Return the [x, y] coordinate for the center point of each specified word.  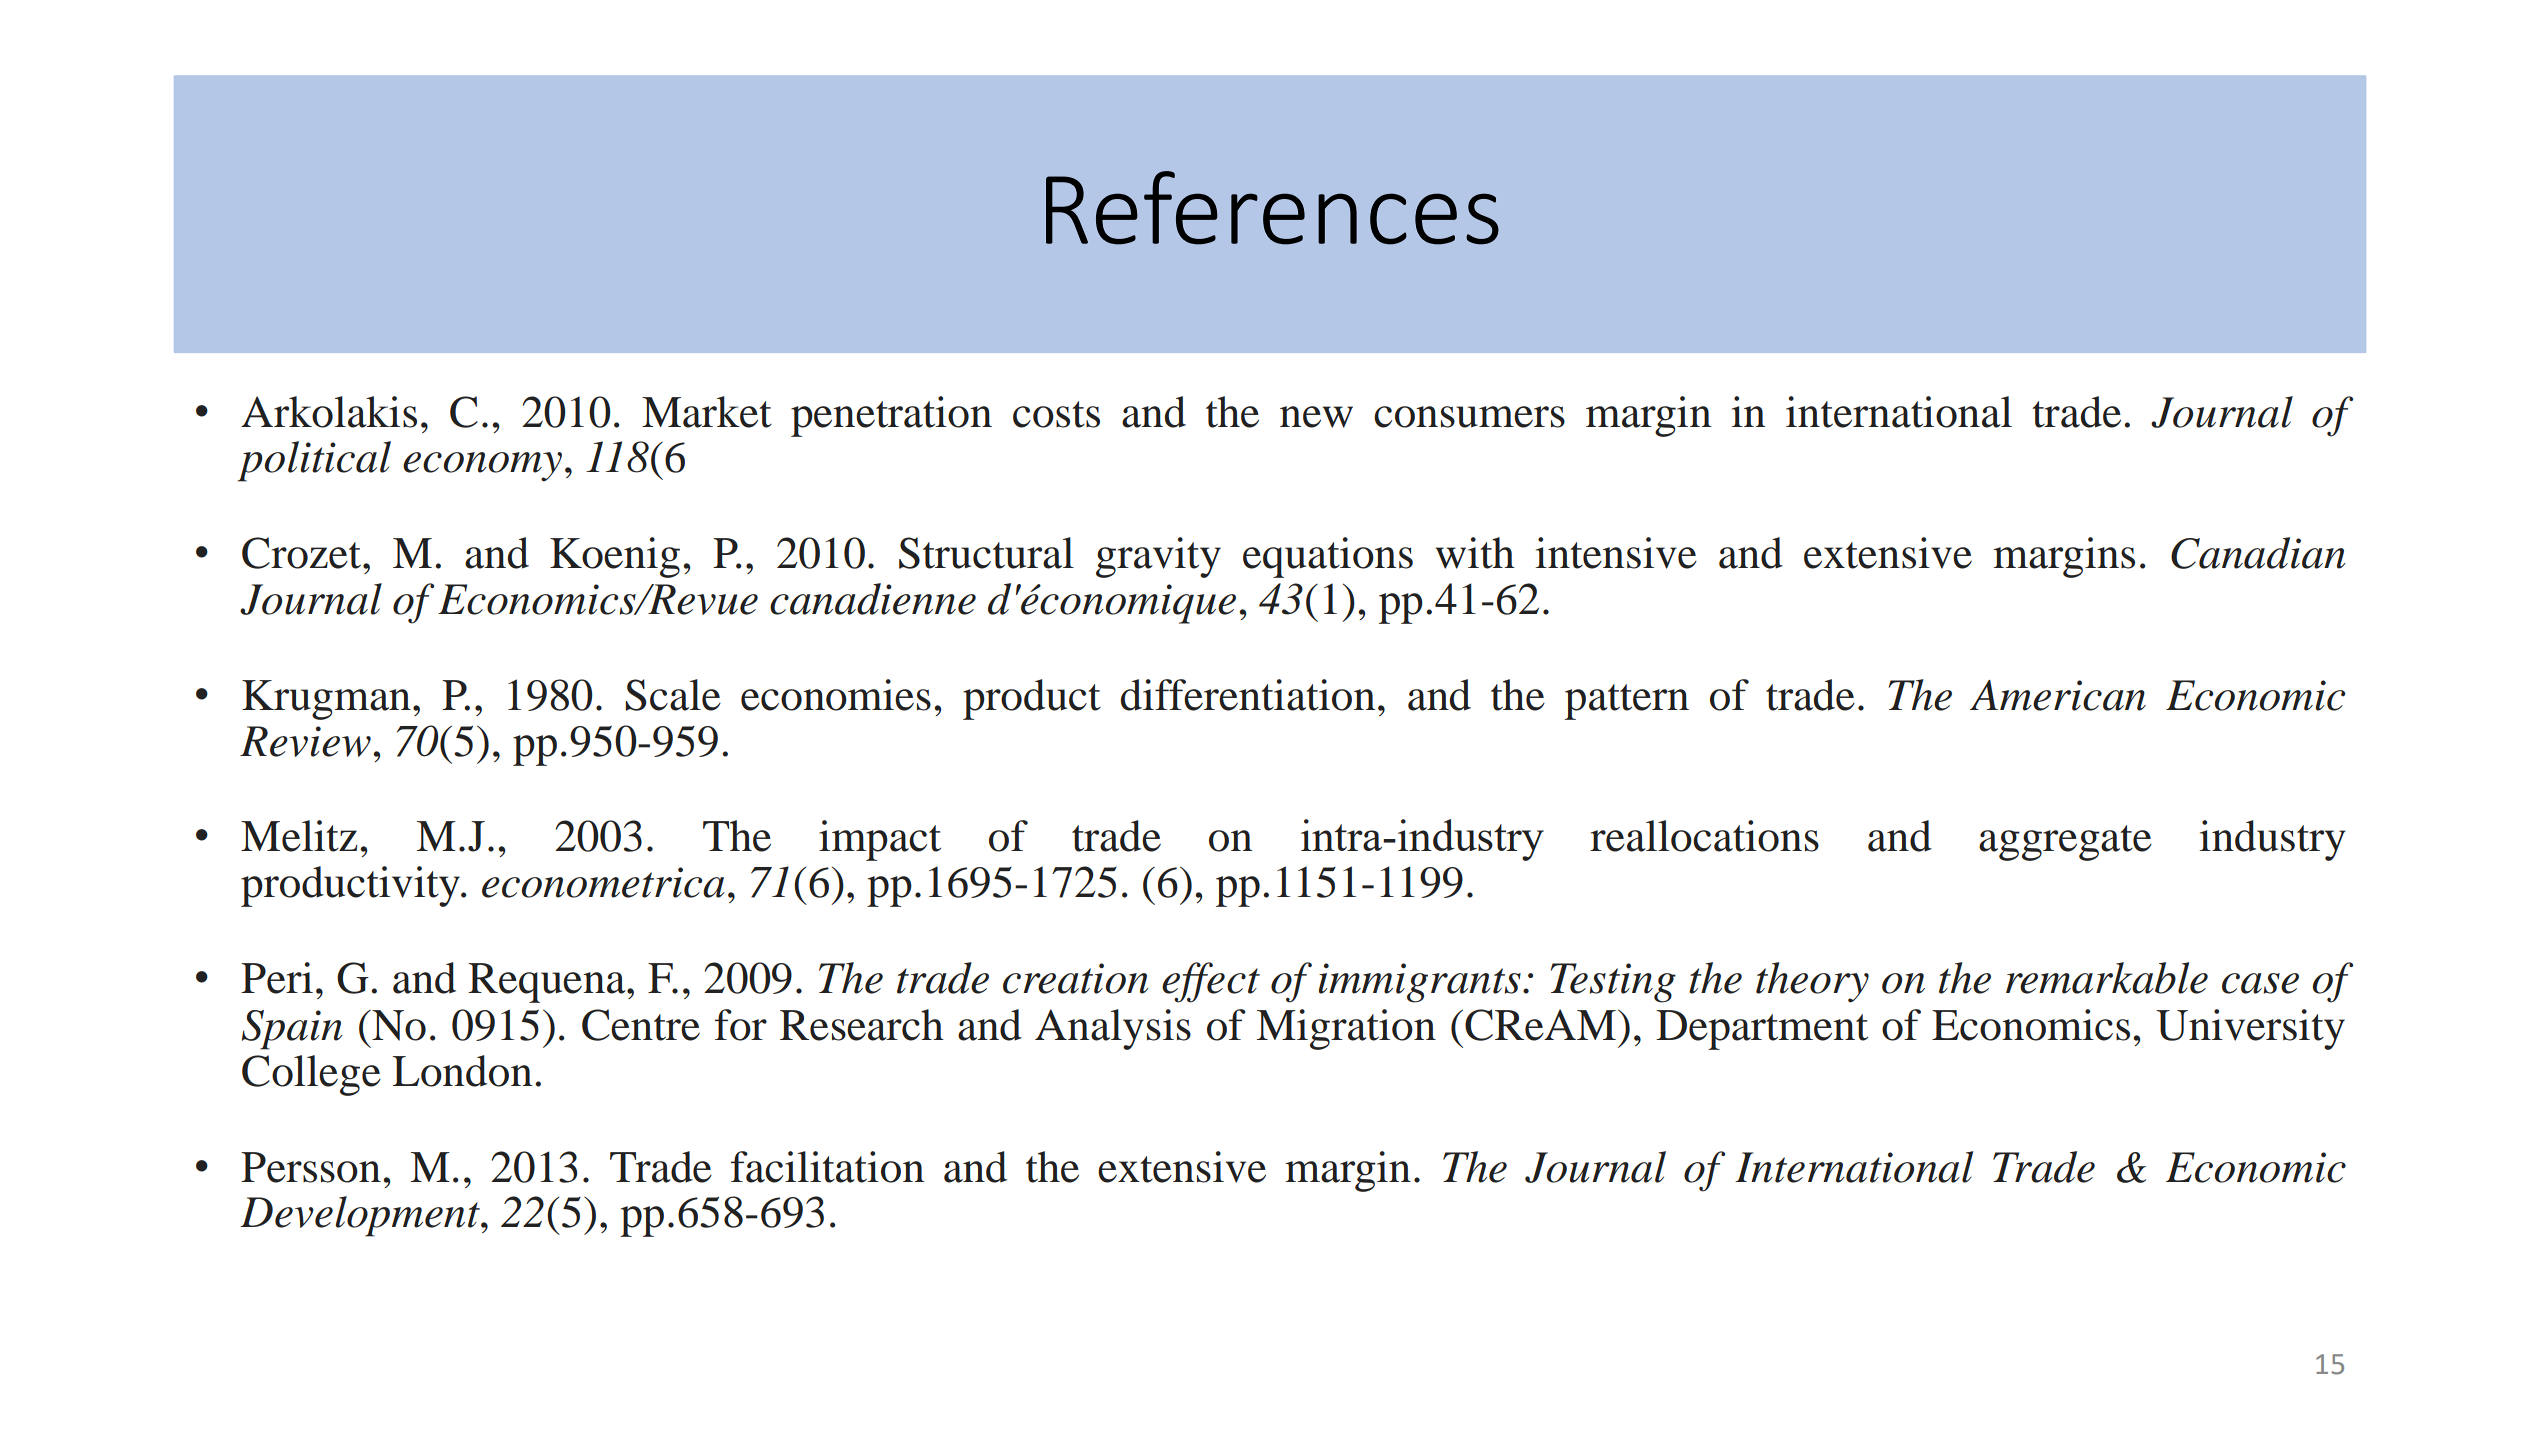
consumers [1469, 417]
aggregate [2065, 843]
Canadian [2258, 553]
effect [1211, 982]
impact [880, 840]
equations [1328, 557]
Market [707, 412]
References [1272, 208]
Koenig [615, 557]
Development [361, 1216]
